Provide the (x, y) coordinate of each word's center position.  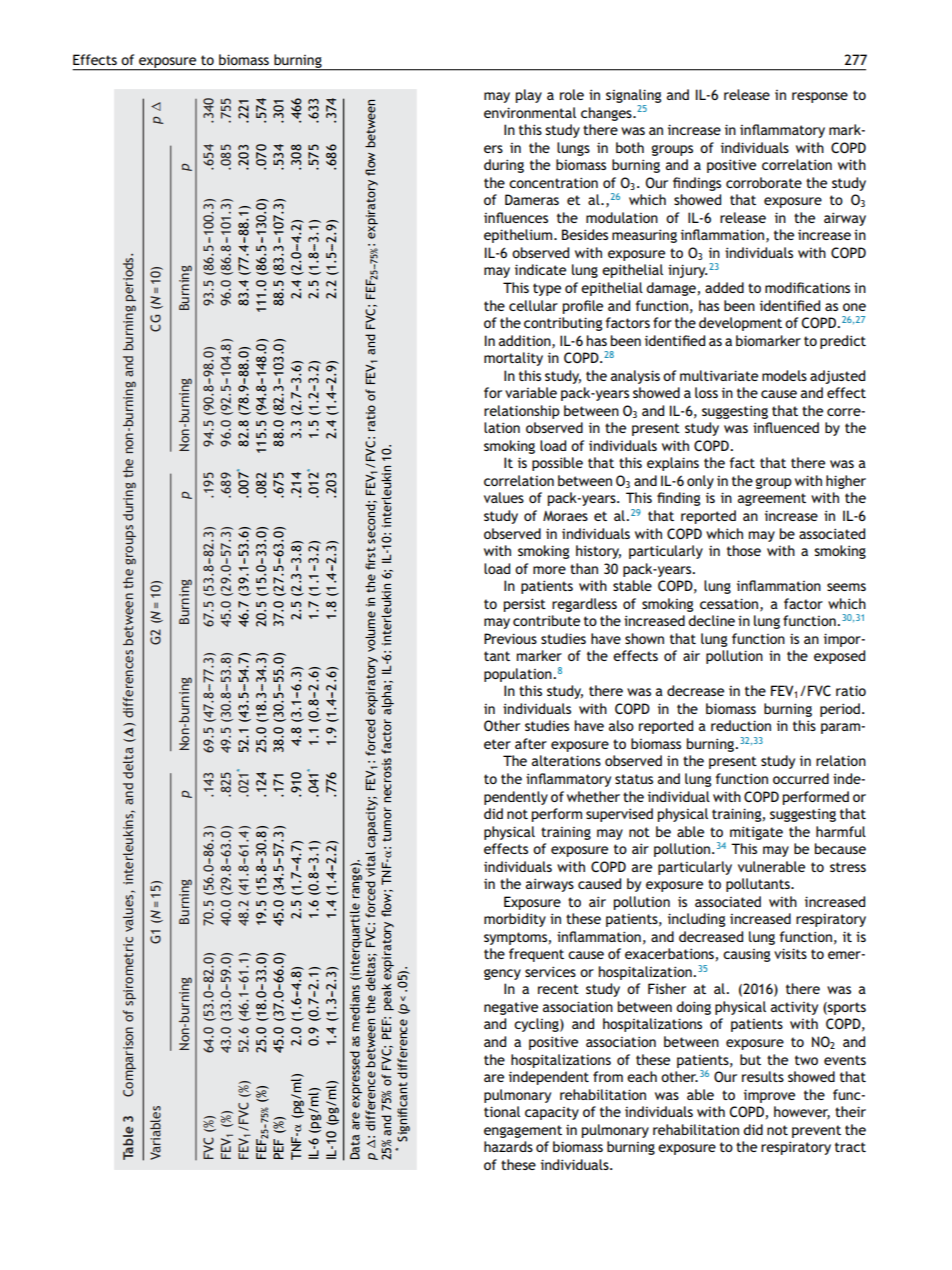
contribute (546, 620)
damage (671, 289)
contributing (563, 324)
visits (790, 953)
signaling (633, 97)
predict (843, 342)
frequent (536, 955)
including (696, 920)
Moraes (565, 516)
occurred (801, 778)
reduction (741, 725)
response (820, 97)
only (700, 482)
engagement (523, 1131)
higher (846, 482)
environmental (530, 112)
